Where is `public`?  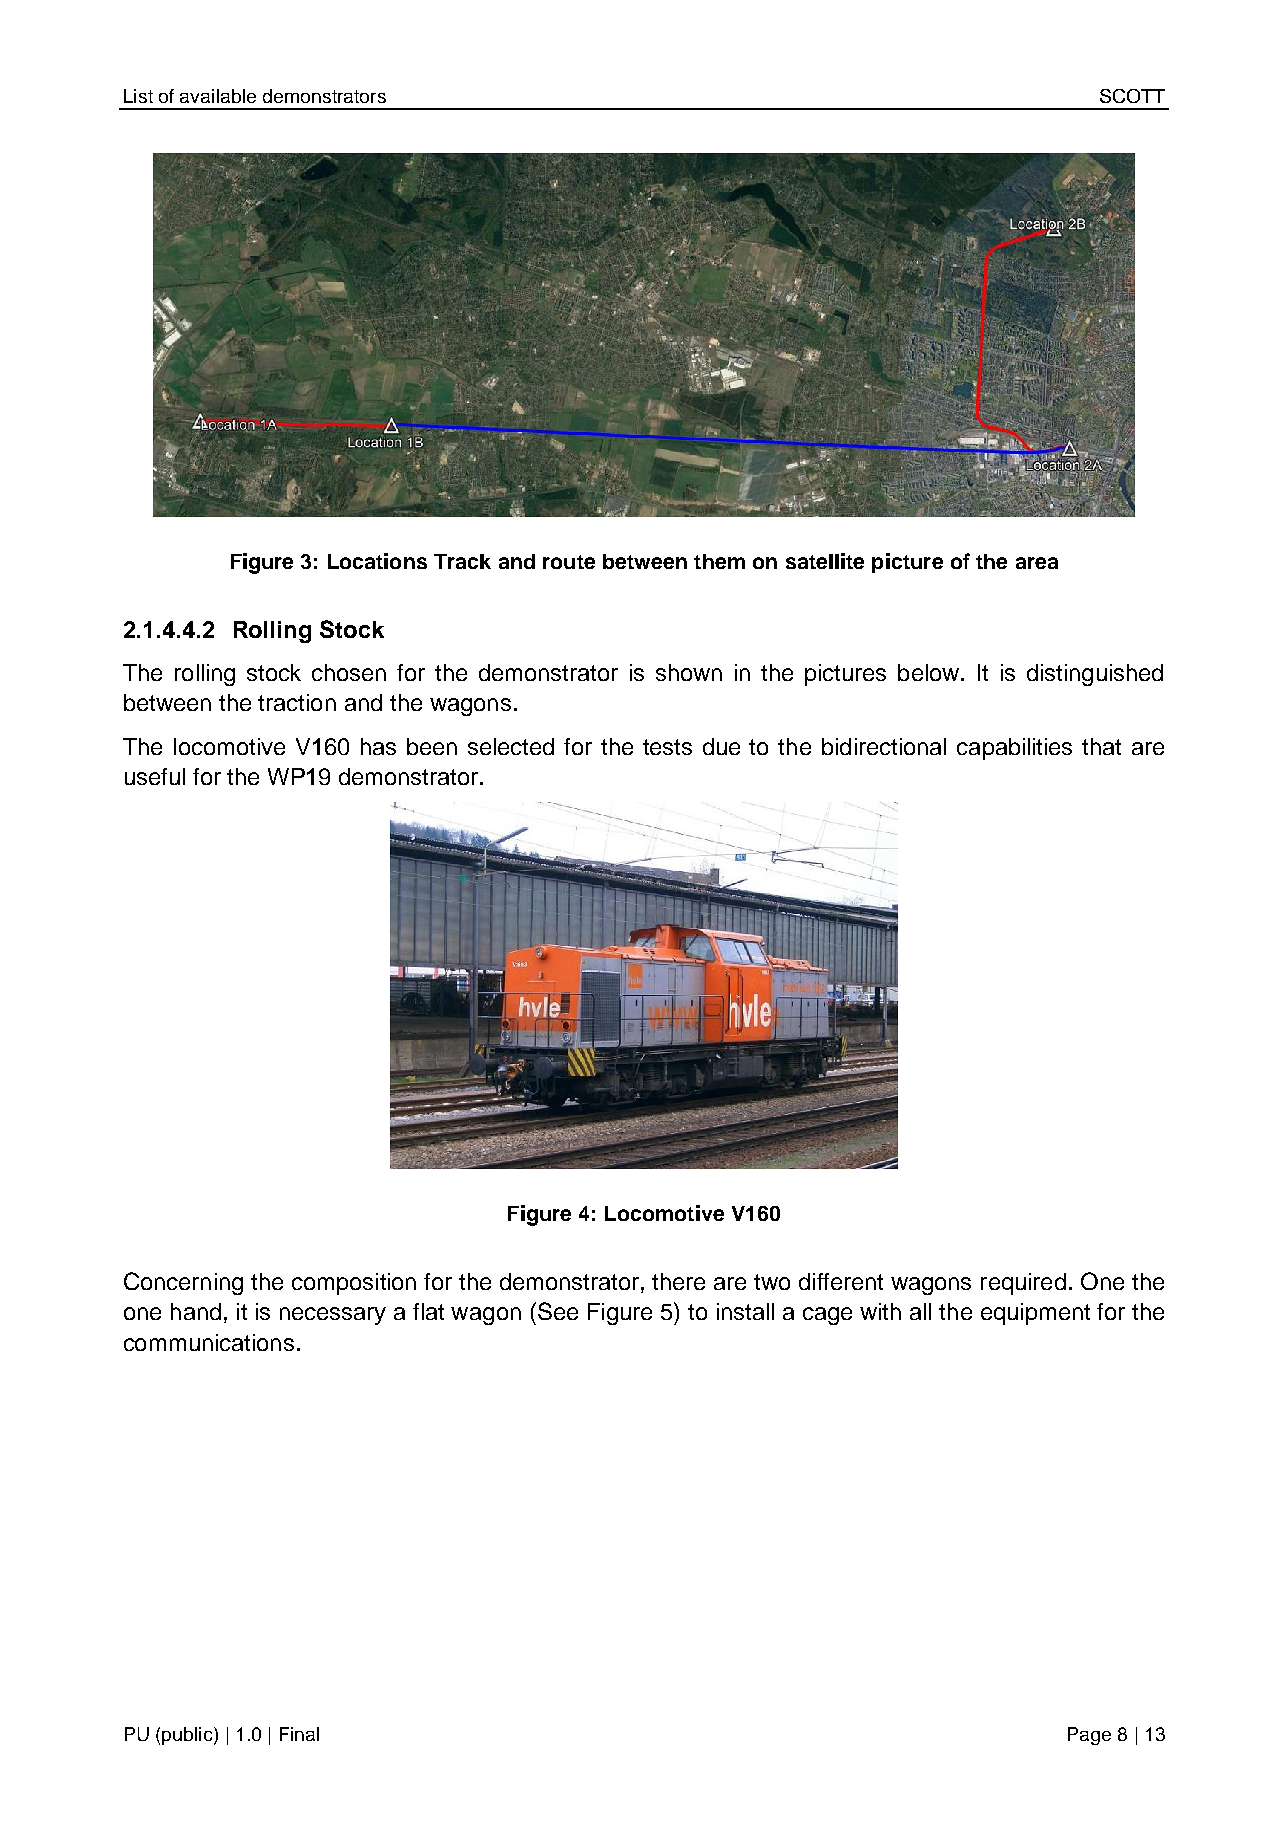
public is located at coordinates (188, 1736).
